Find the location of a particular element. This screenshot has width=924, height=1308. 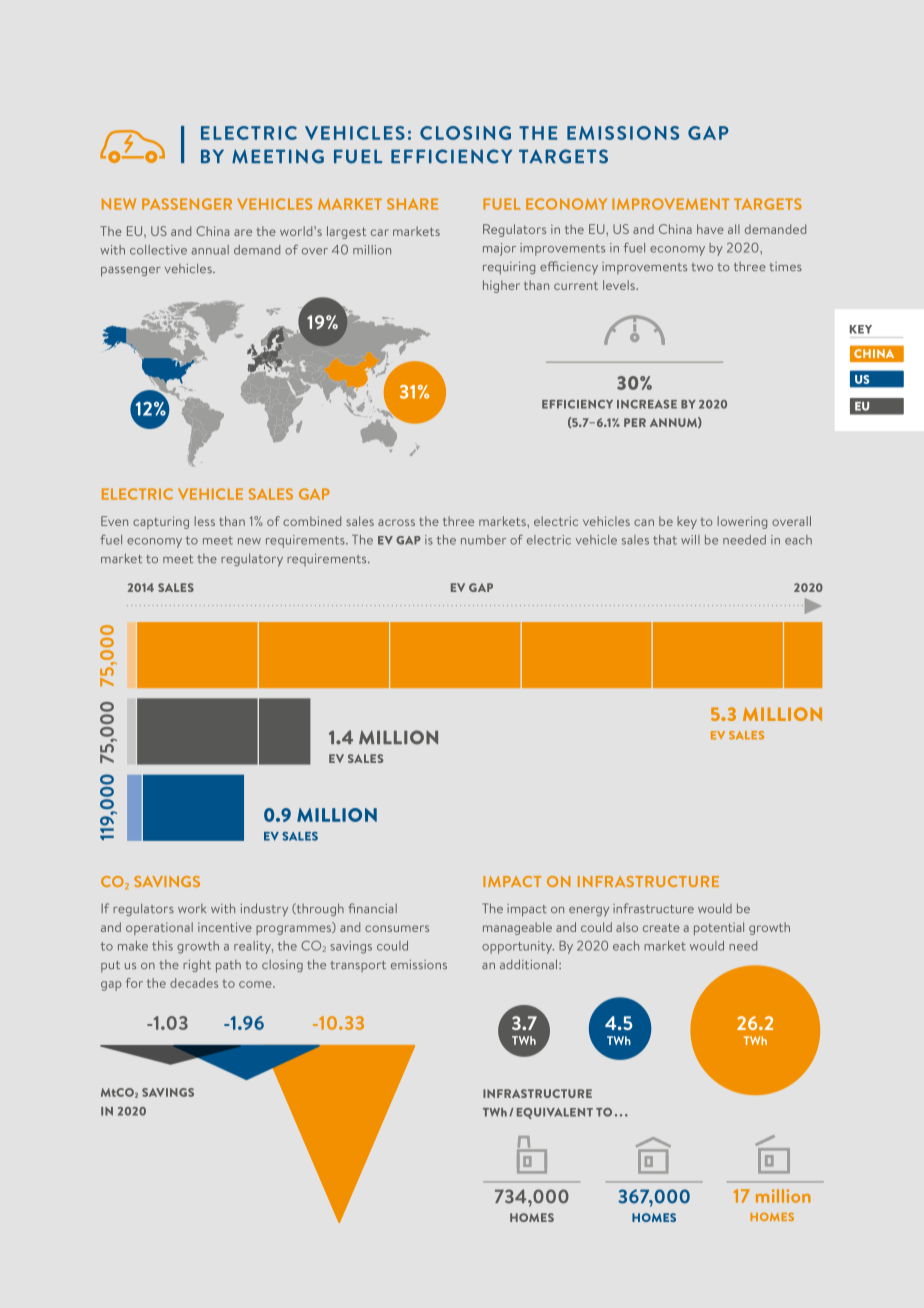

regulatory is located at coordinates (252, 560).
